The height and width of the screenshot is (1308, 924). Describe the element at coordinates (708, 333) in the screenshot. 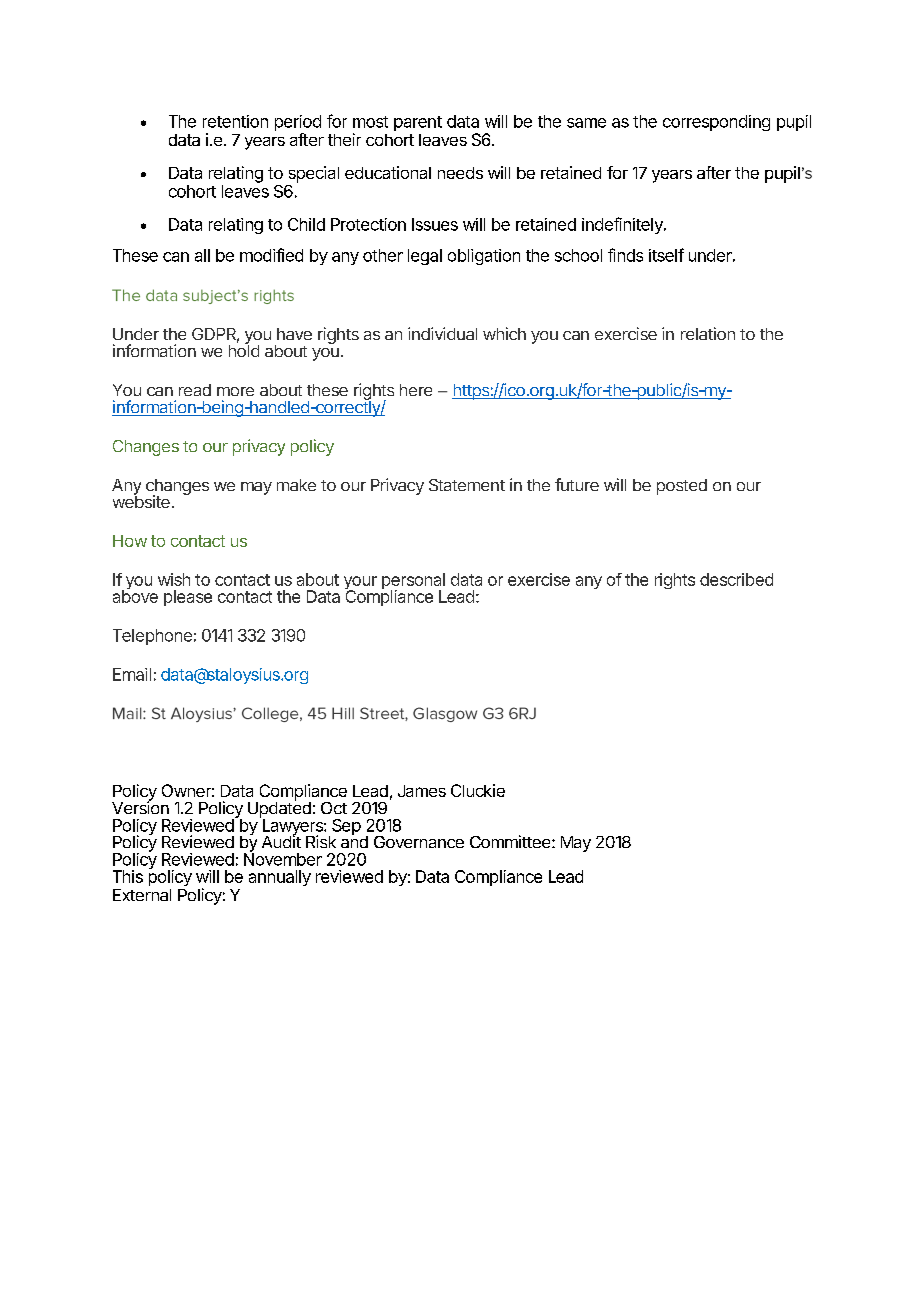

I see `relation` at that location.
